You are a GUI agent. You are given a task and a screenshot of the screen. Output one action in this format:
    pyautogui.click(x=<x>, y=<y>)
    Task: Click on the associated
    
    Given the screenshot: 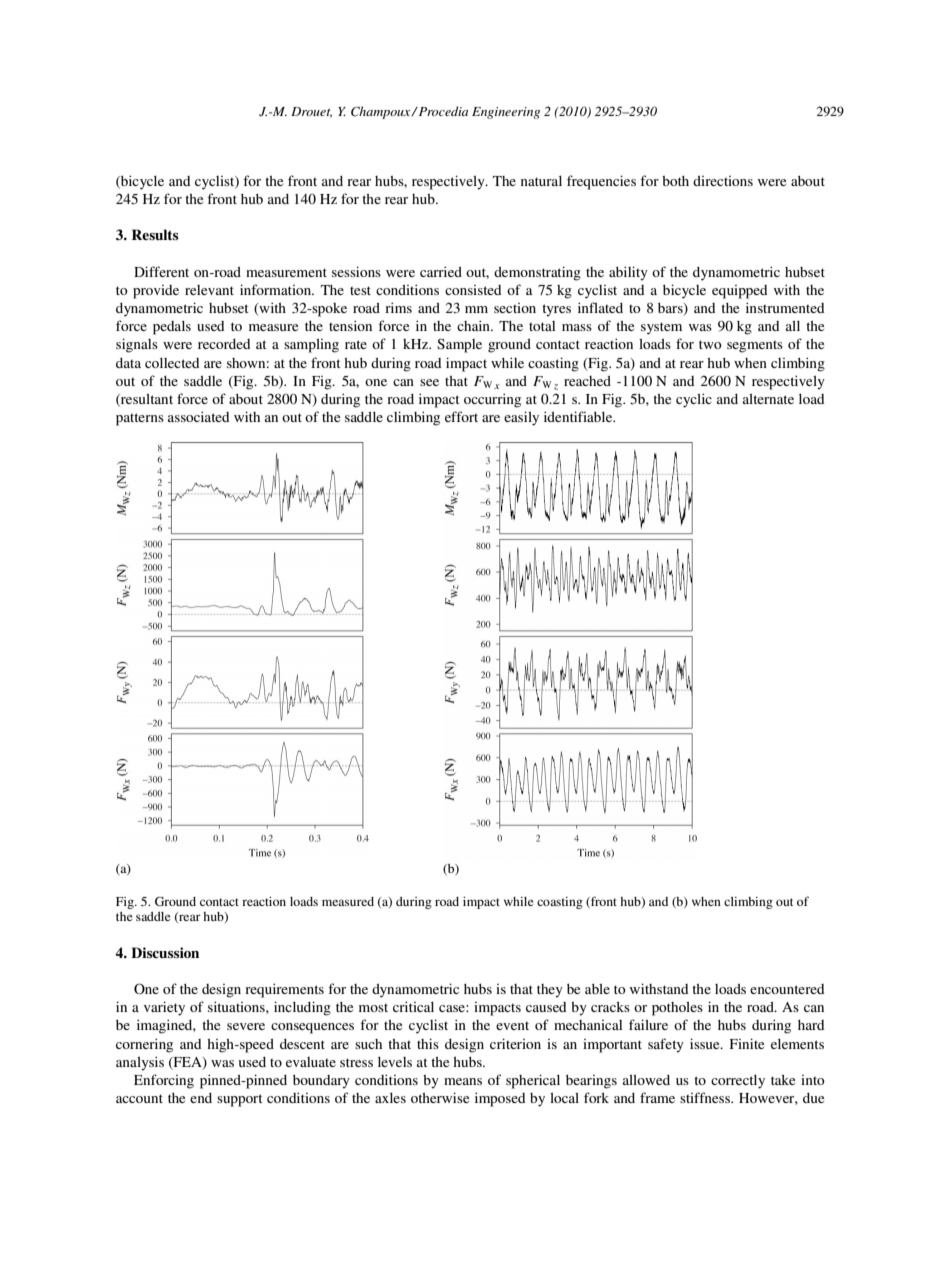 What is the action you would take?
    pyautogui.click(x=198, y=416)
